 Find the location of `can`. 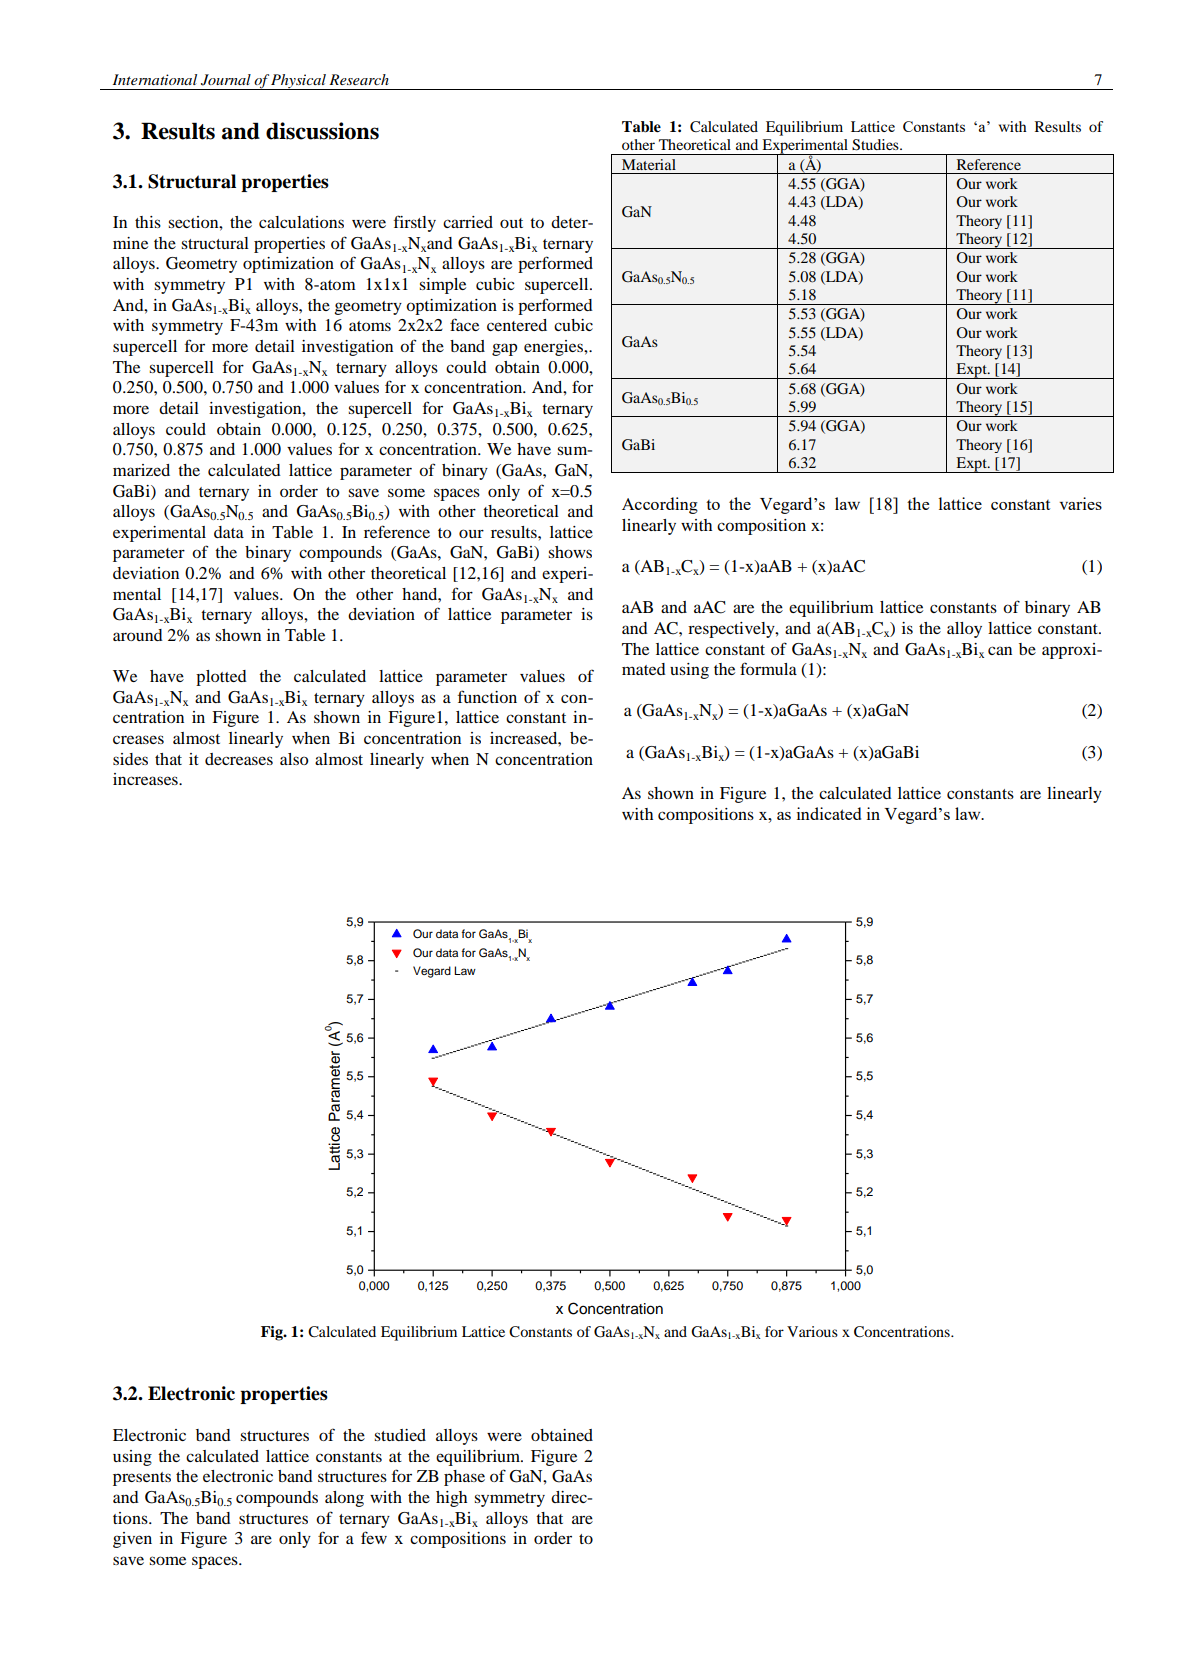

can is located at coordinates (1000, 650).
